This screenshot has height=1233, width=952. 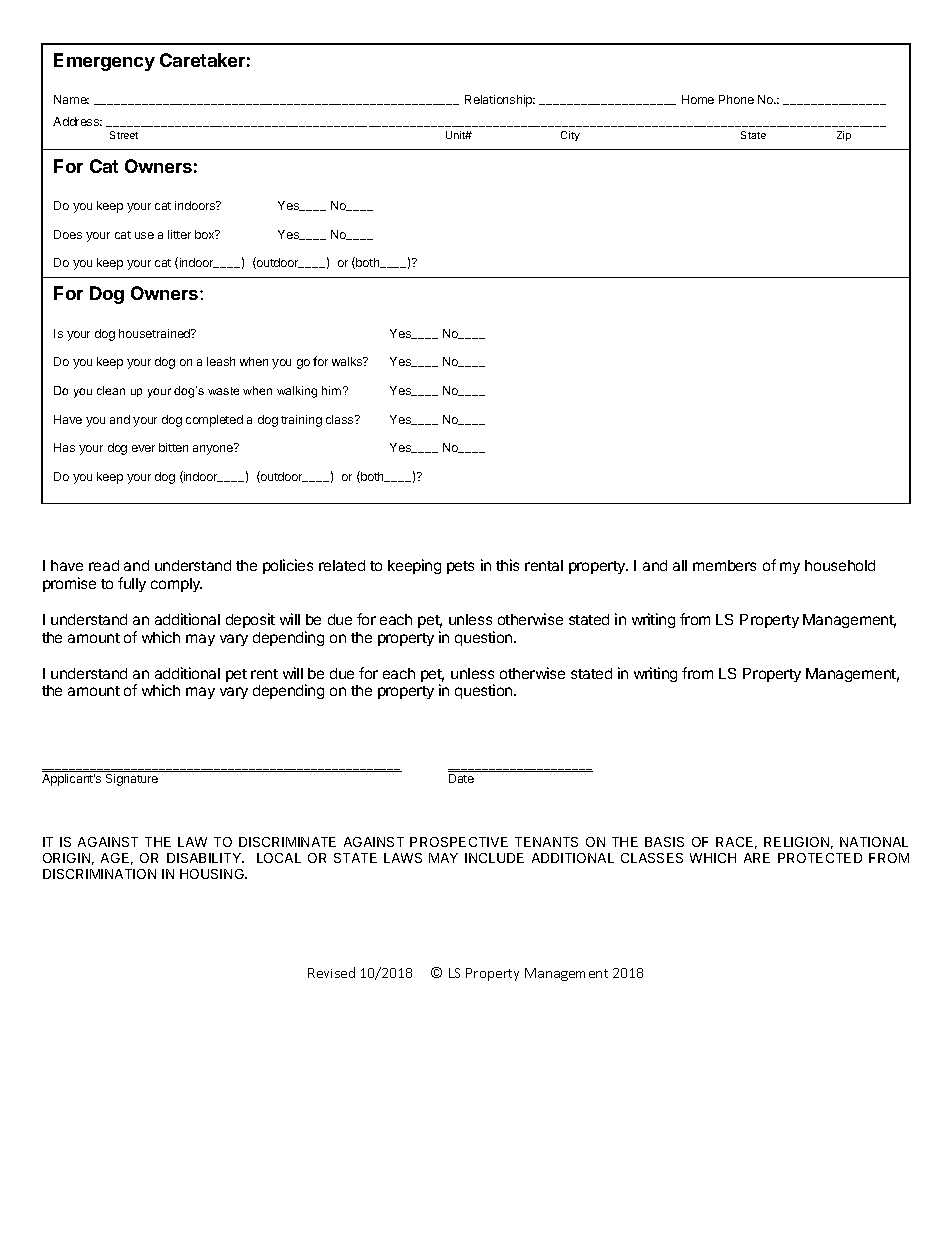 I want to click on household, so click(x=840, y=565).
